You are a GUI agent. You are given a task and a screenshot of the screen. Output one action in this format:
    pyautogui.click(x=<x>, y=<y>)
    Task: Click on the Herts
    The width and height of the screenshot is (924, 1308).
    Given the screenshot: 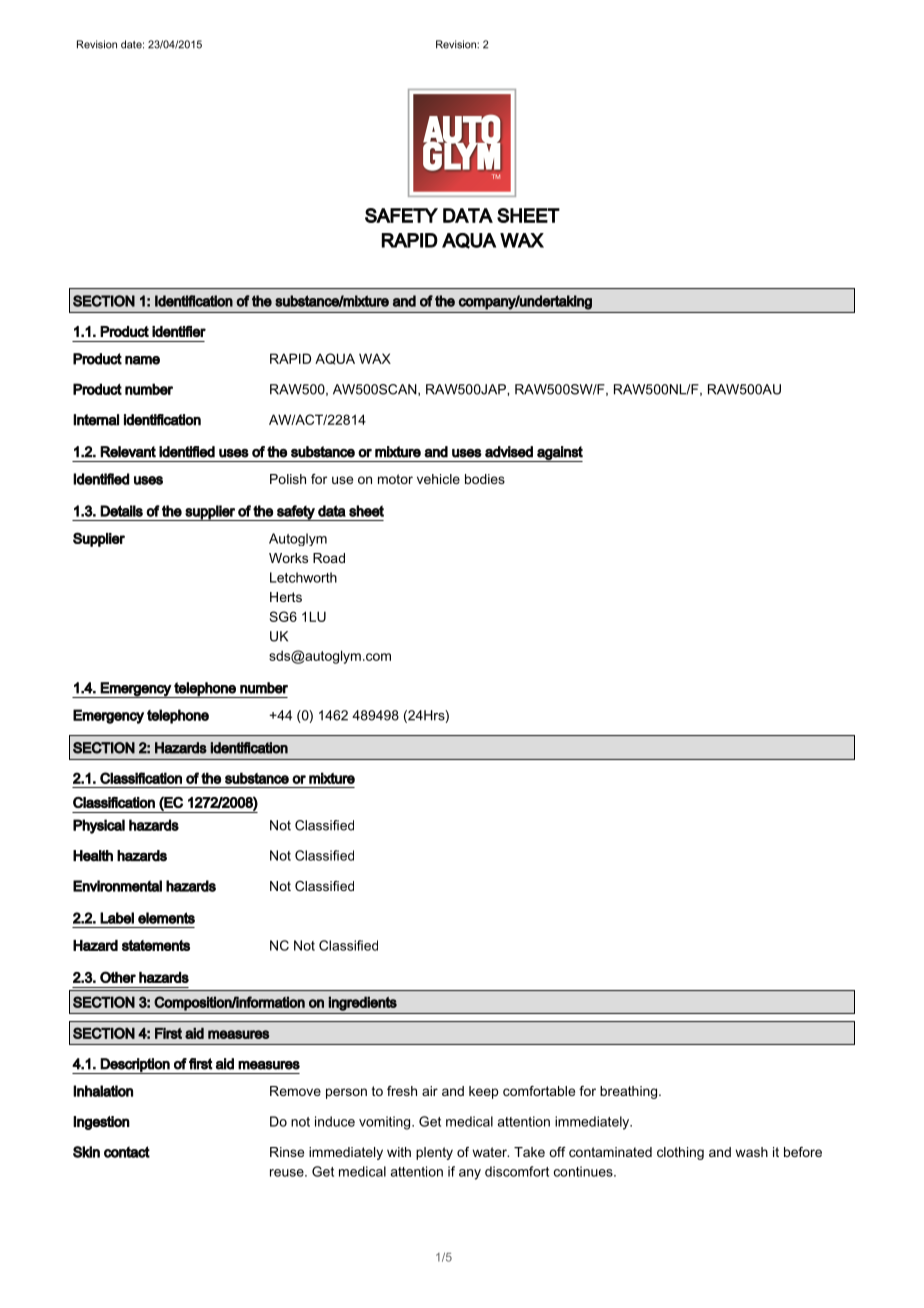 What is the action you would take?
    pyautogui.click(x=286, y=597)
